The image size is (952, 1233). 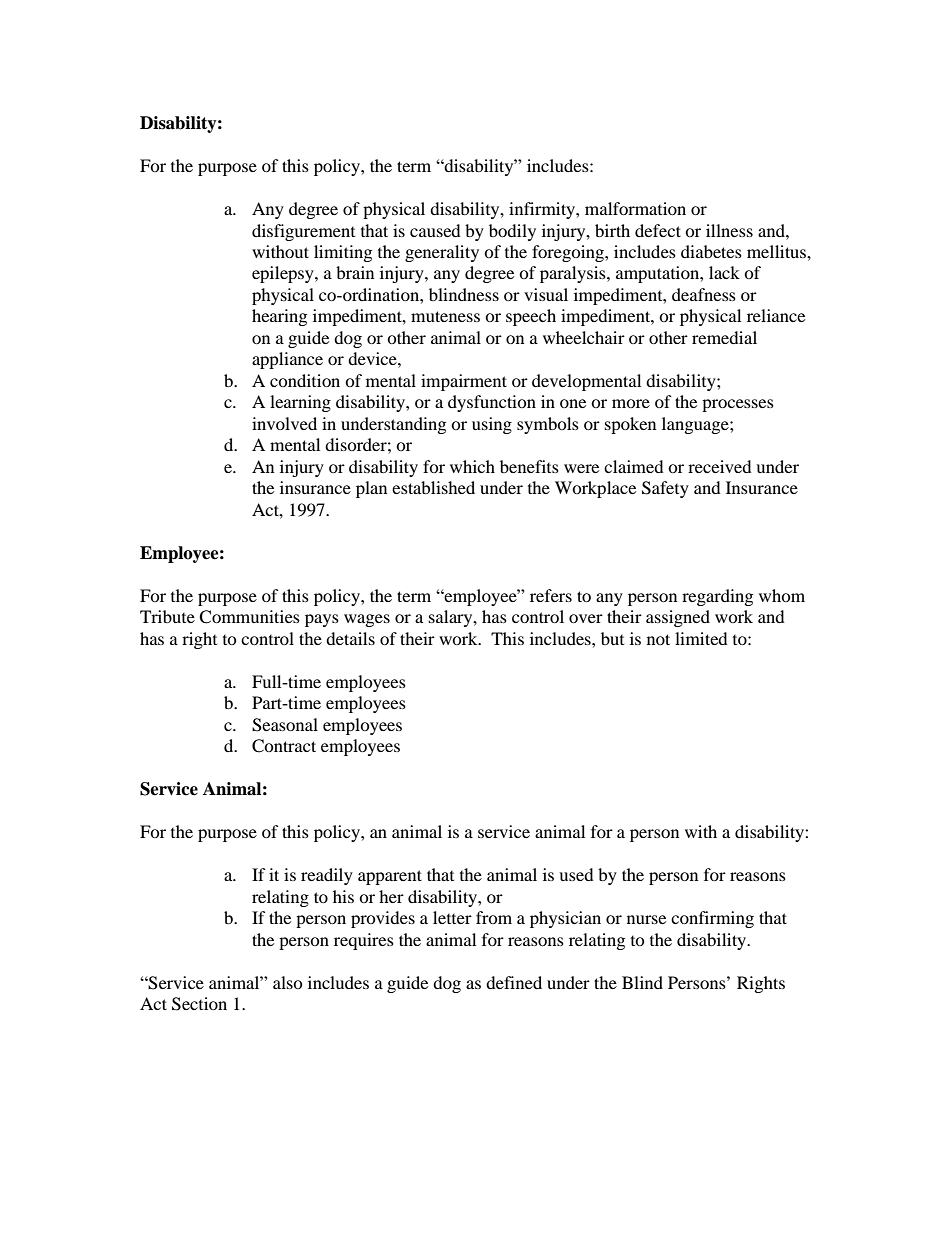 I want to click on Safety, so click(x=665, y=489).
